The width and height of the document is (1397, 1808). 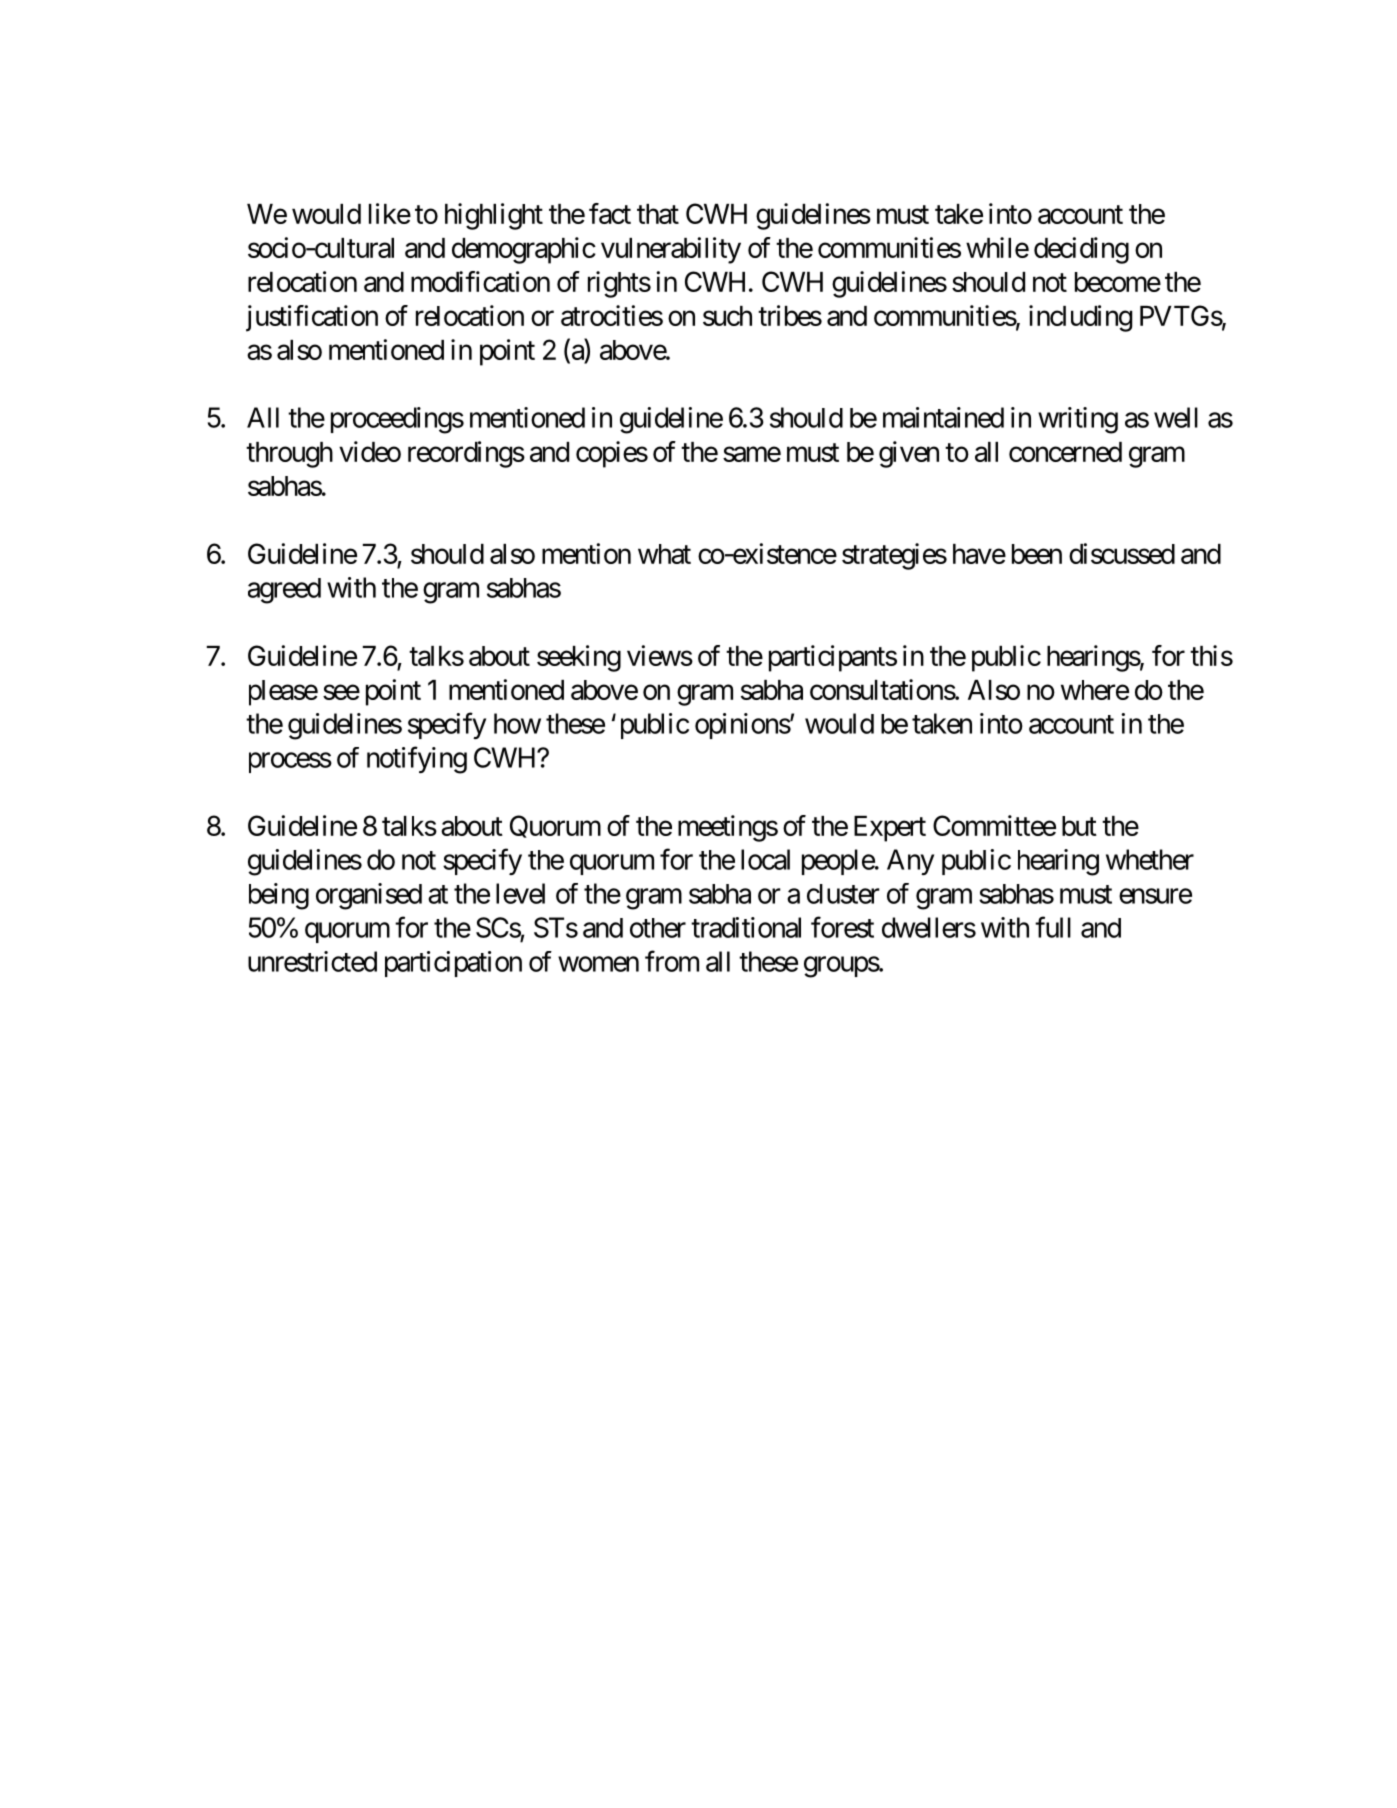 I want to click on including, so click(x=1080, y=318).
